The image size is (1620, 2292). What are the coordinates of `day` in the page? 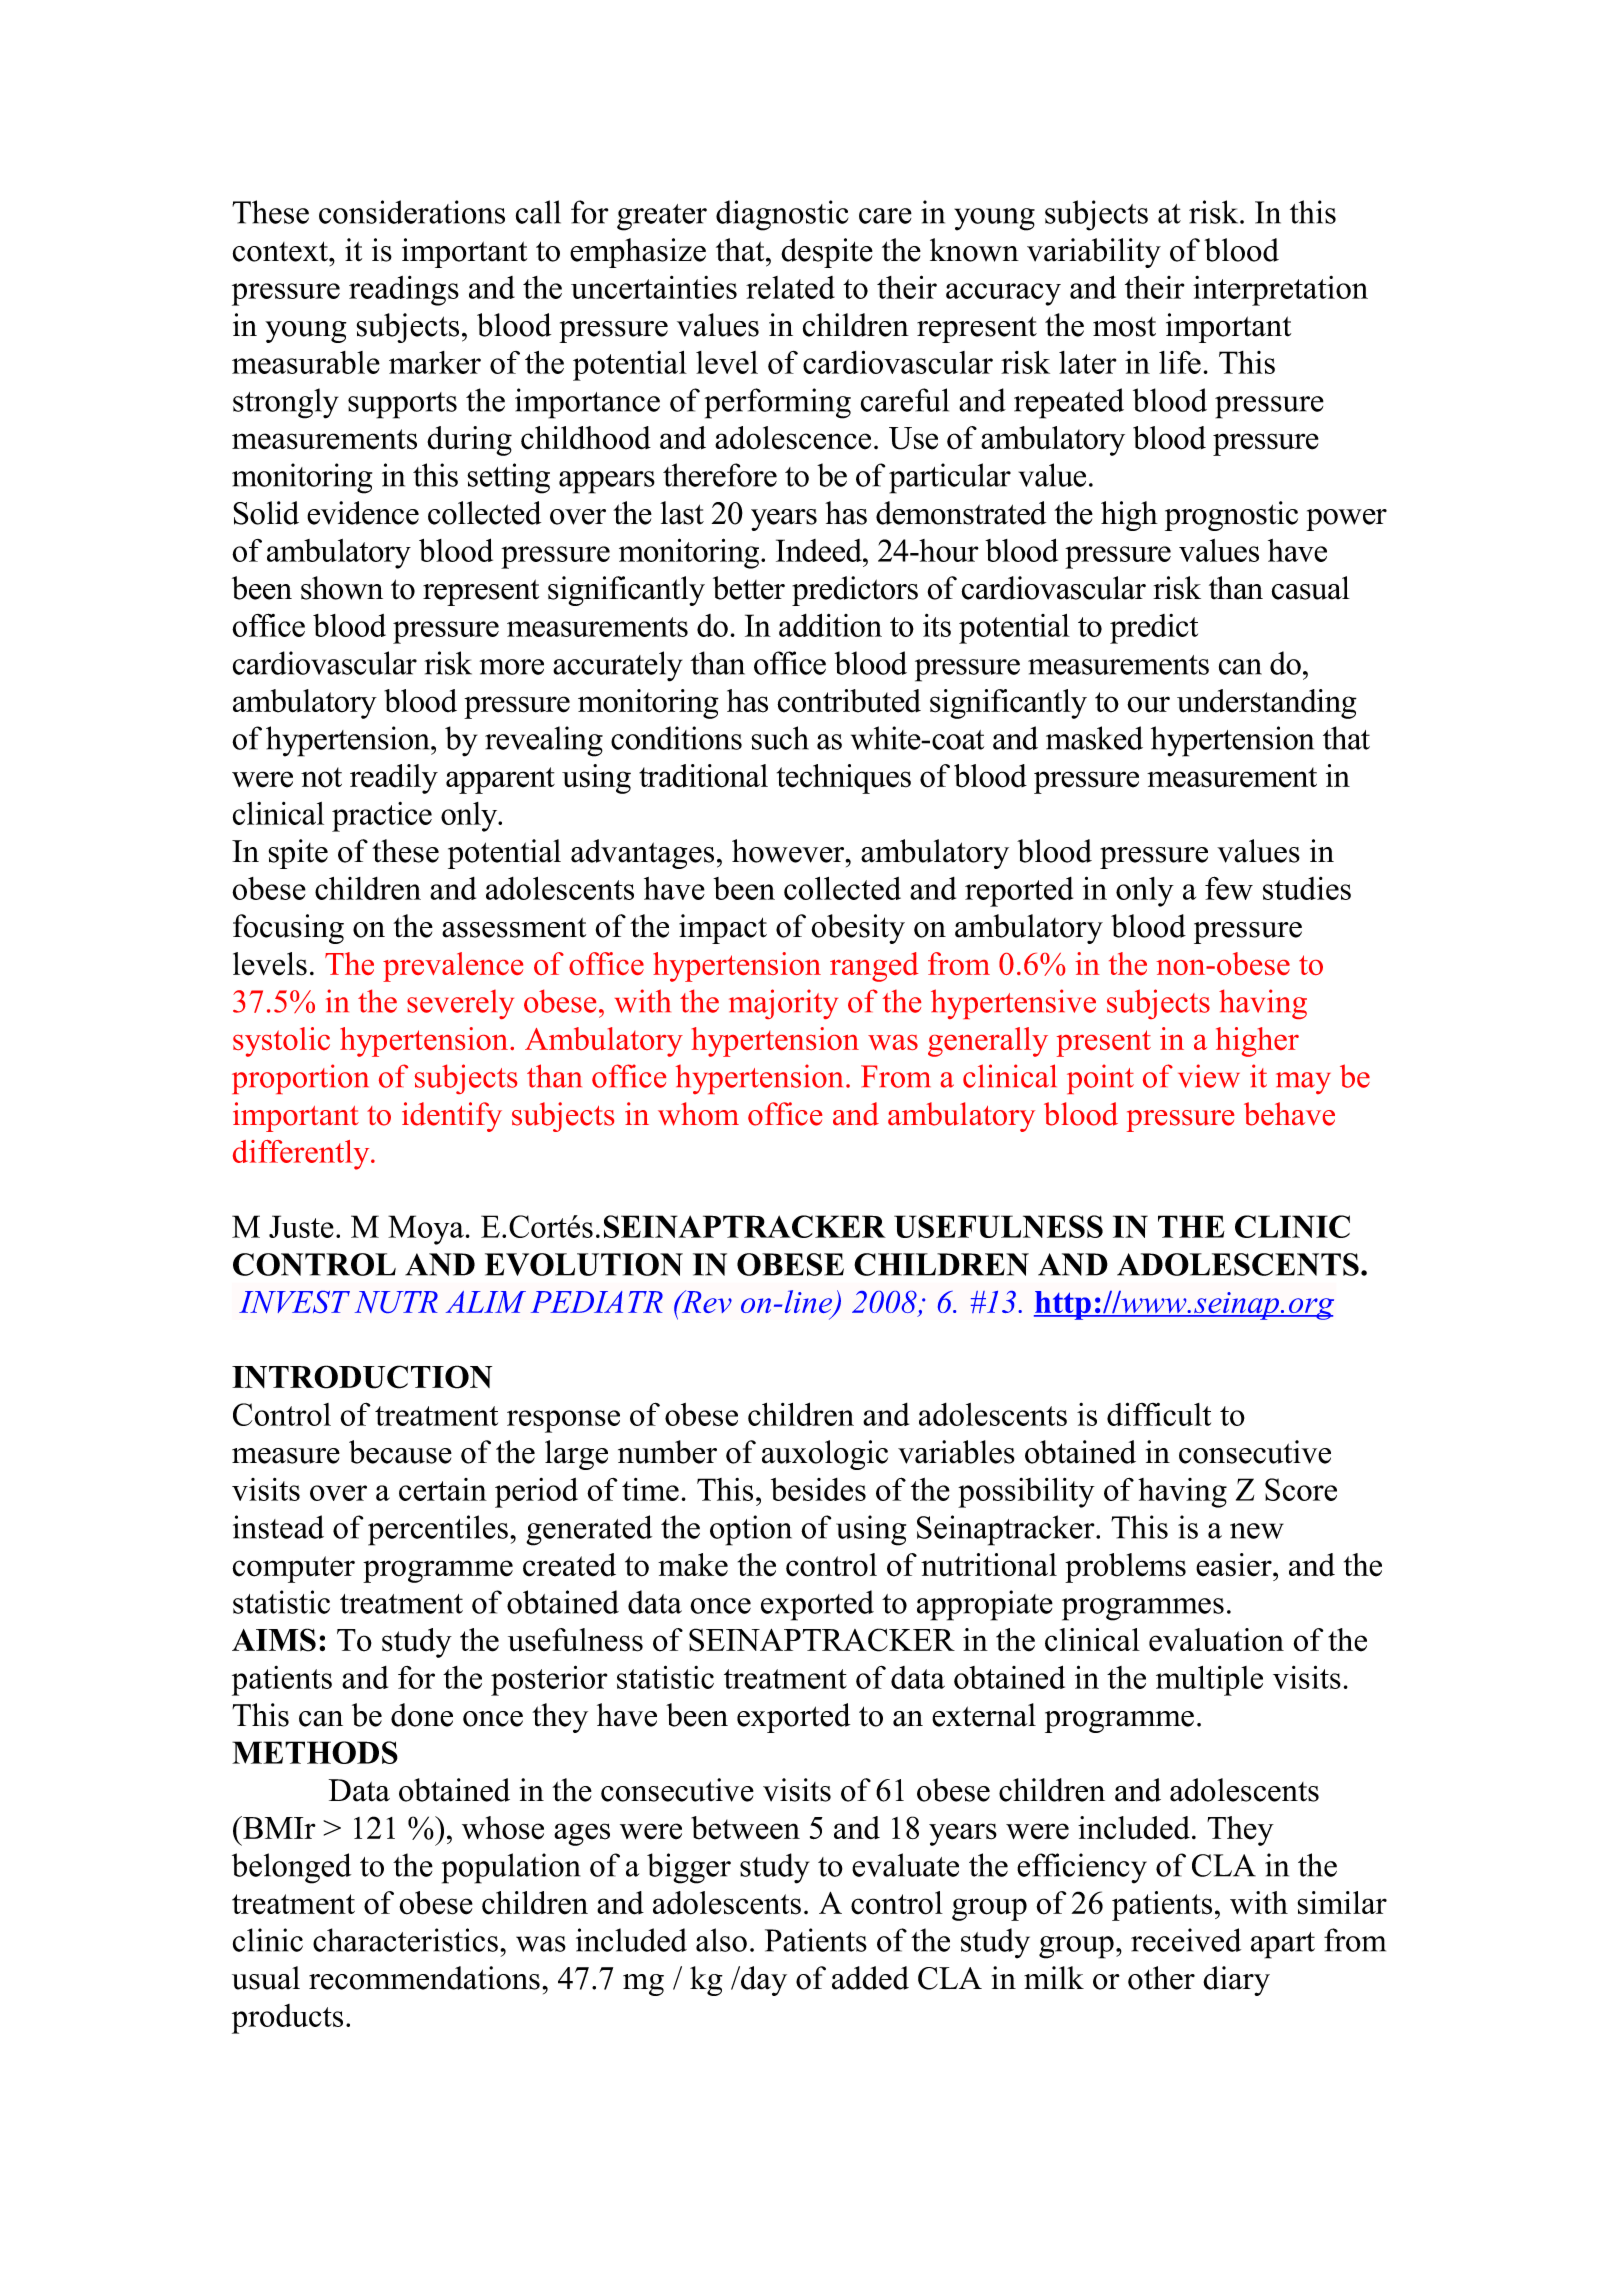 It's located at (763, 1981).
